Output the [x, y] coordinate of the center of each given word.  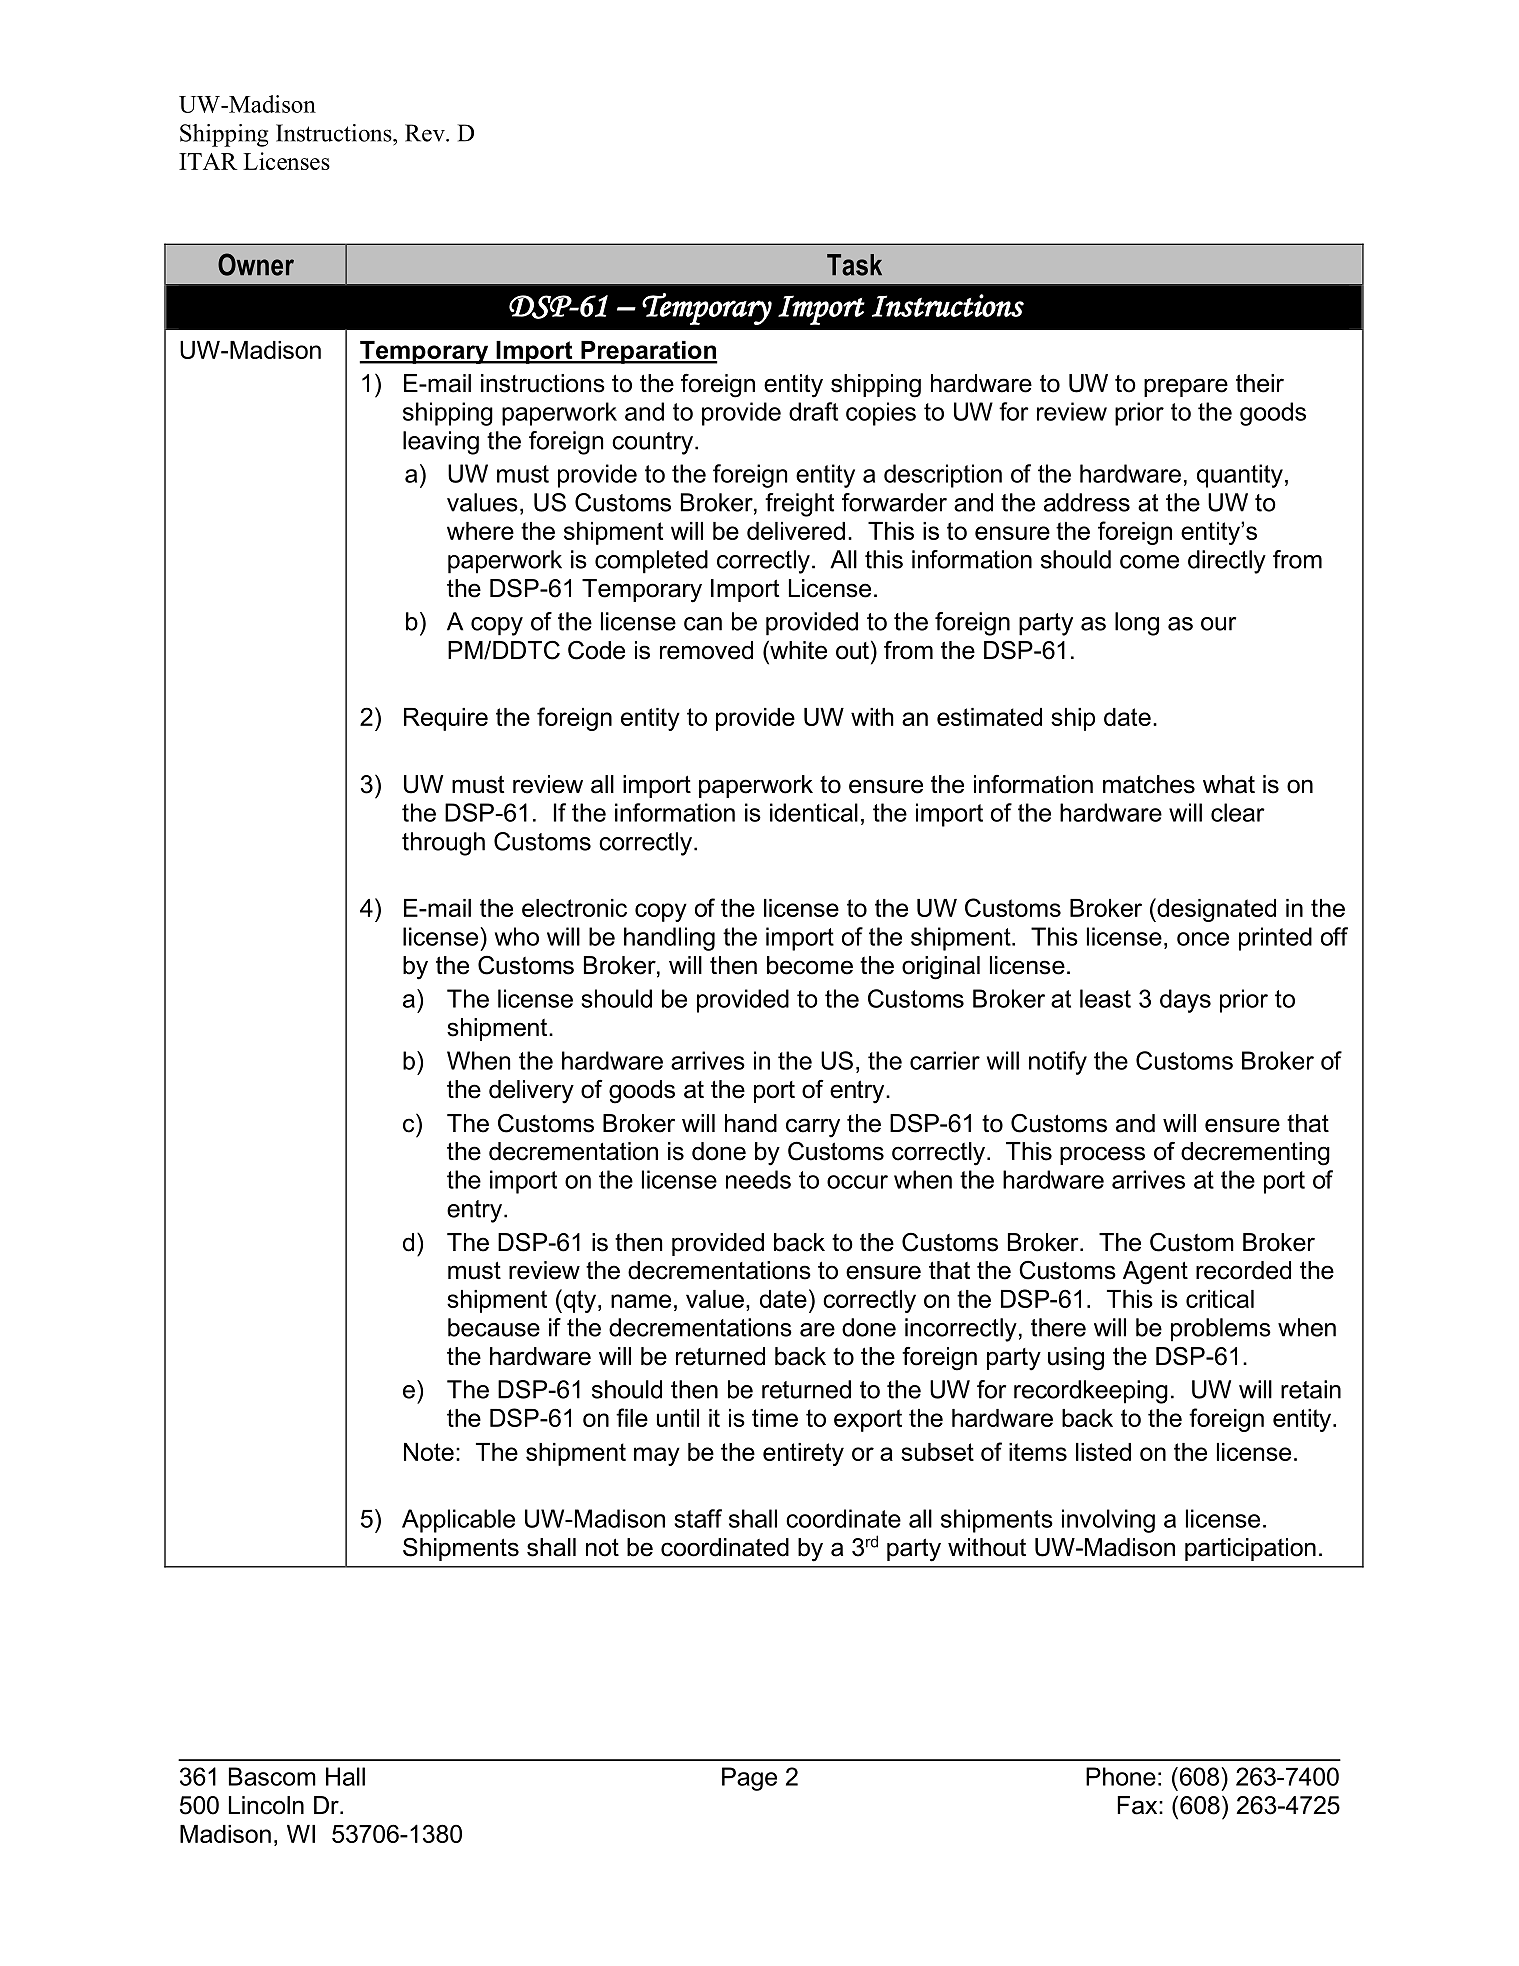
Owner [256, 264]
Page [749, 1779]
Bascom [272, 1776]
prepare [1186, 387]
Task [854, 265]
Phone [1121, 1776]
